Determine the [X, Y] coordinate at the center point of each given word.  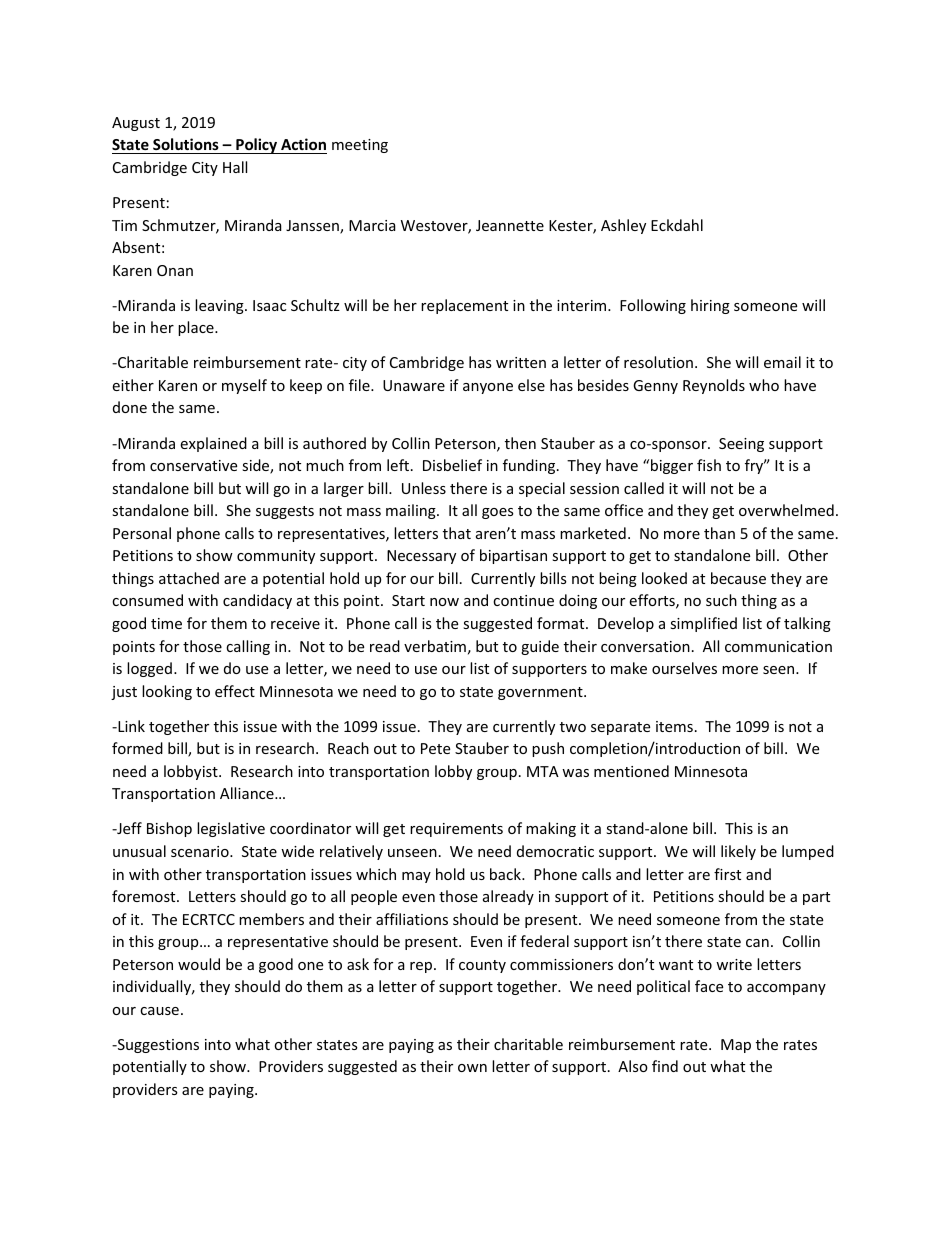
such [721, 600]
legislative [231, 829]
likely [738, 852]
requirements [456, 830]
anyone [488, 388]
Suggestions [157, 1046]
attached [189, 578]
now [444, 602]
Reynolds [714, 386]
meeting [360, 146]
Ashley [623, 226]
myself [244, 386]
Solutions [186, 146]
